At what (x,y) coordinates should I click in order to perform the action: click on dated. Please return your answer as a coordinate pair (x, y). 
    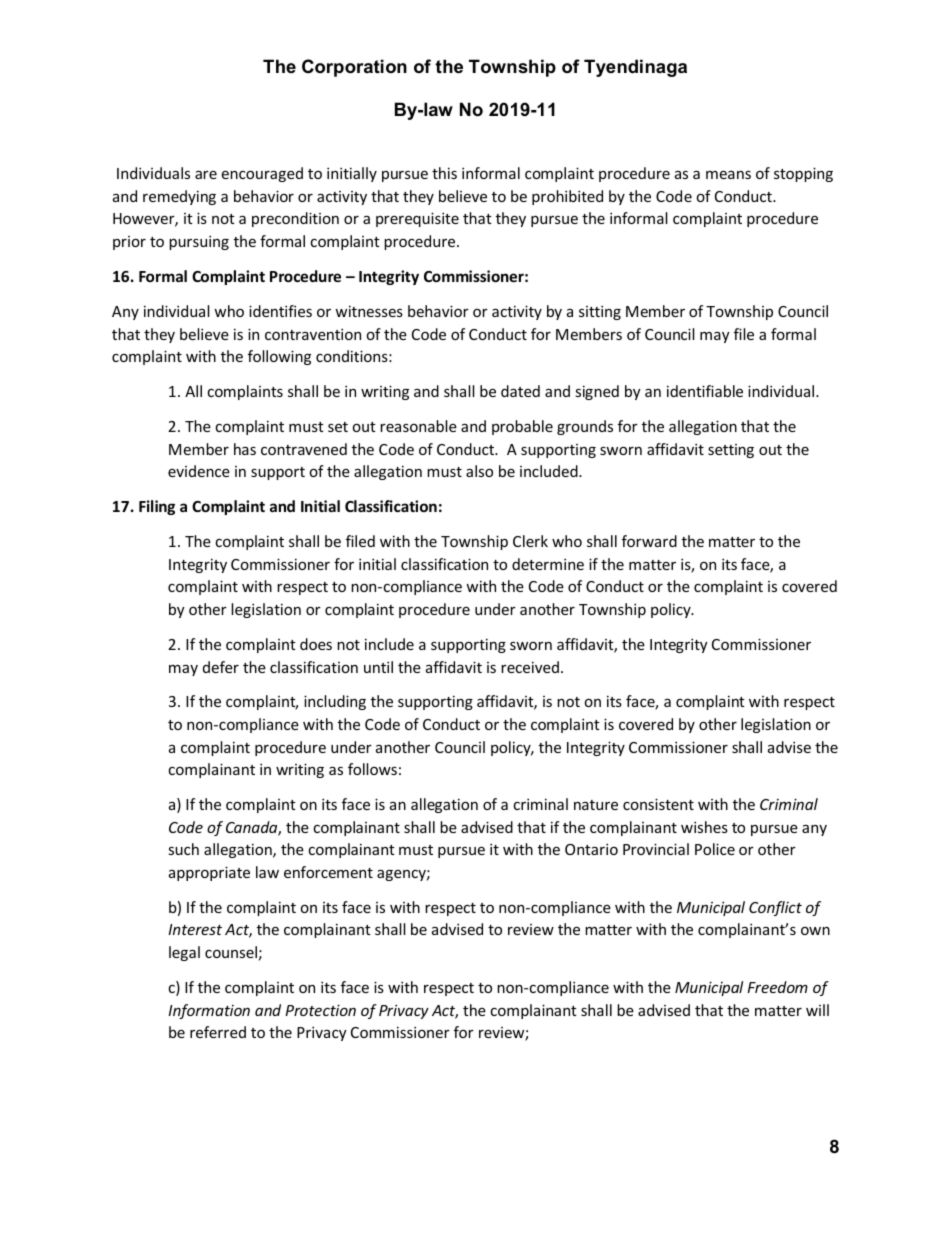
    Looking at the image, I should click on (520, 391).
